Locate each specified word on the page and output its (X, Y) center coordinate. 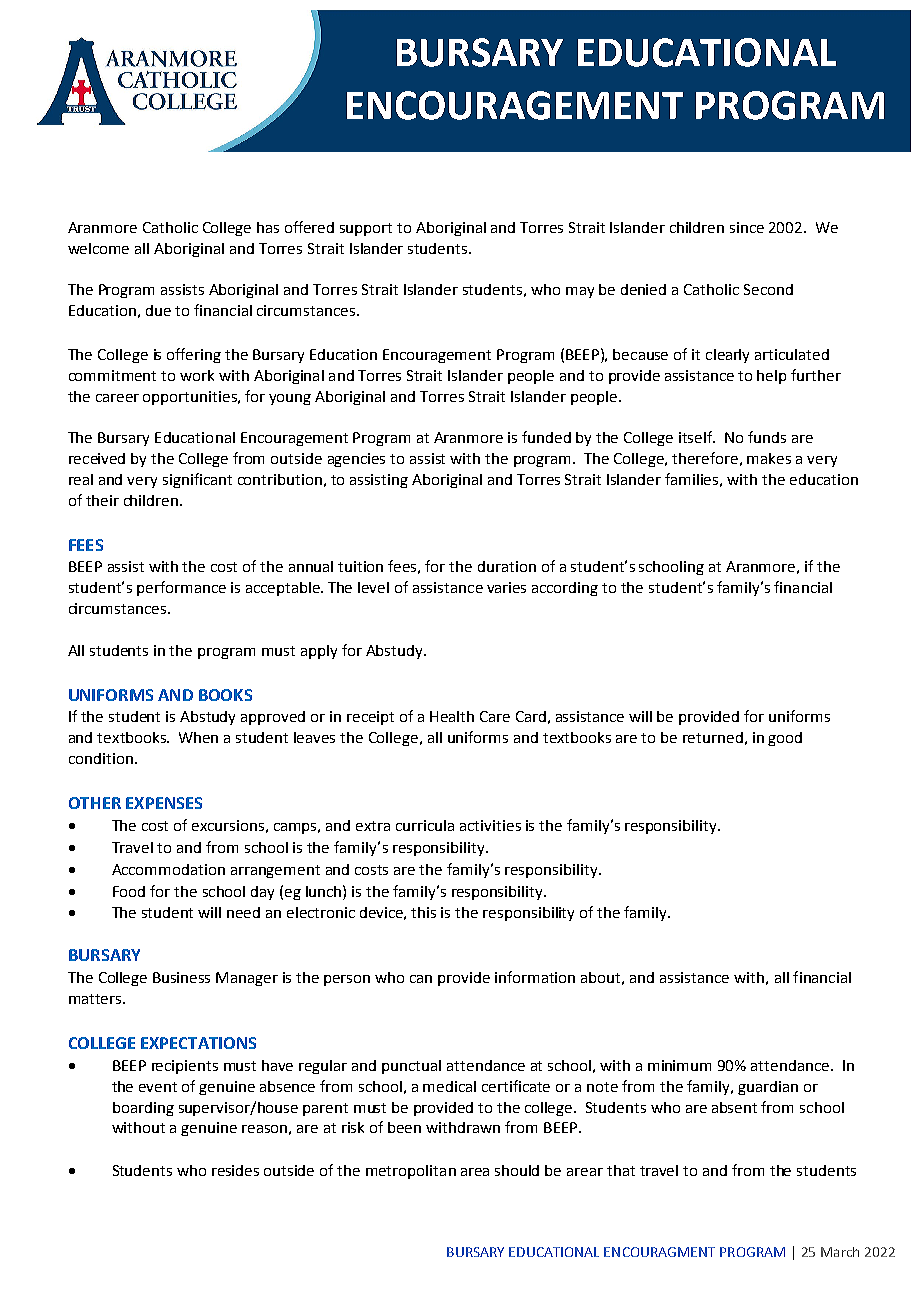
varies (506, 587)
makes (769, 458)
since (747, 227)
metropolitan (411, 1172)
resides (235, 1170)
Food (129, 891)
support (366, 229)
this (423, 912)
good (785, 739)
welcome (98, 248)
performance (181, 588)
